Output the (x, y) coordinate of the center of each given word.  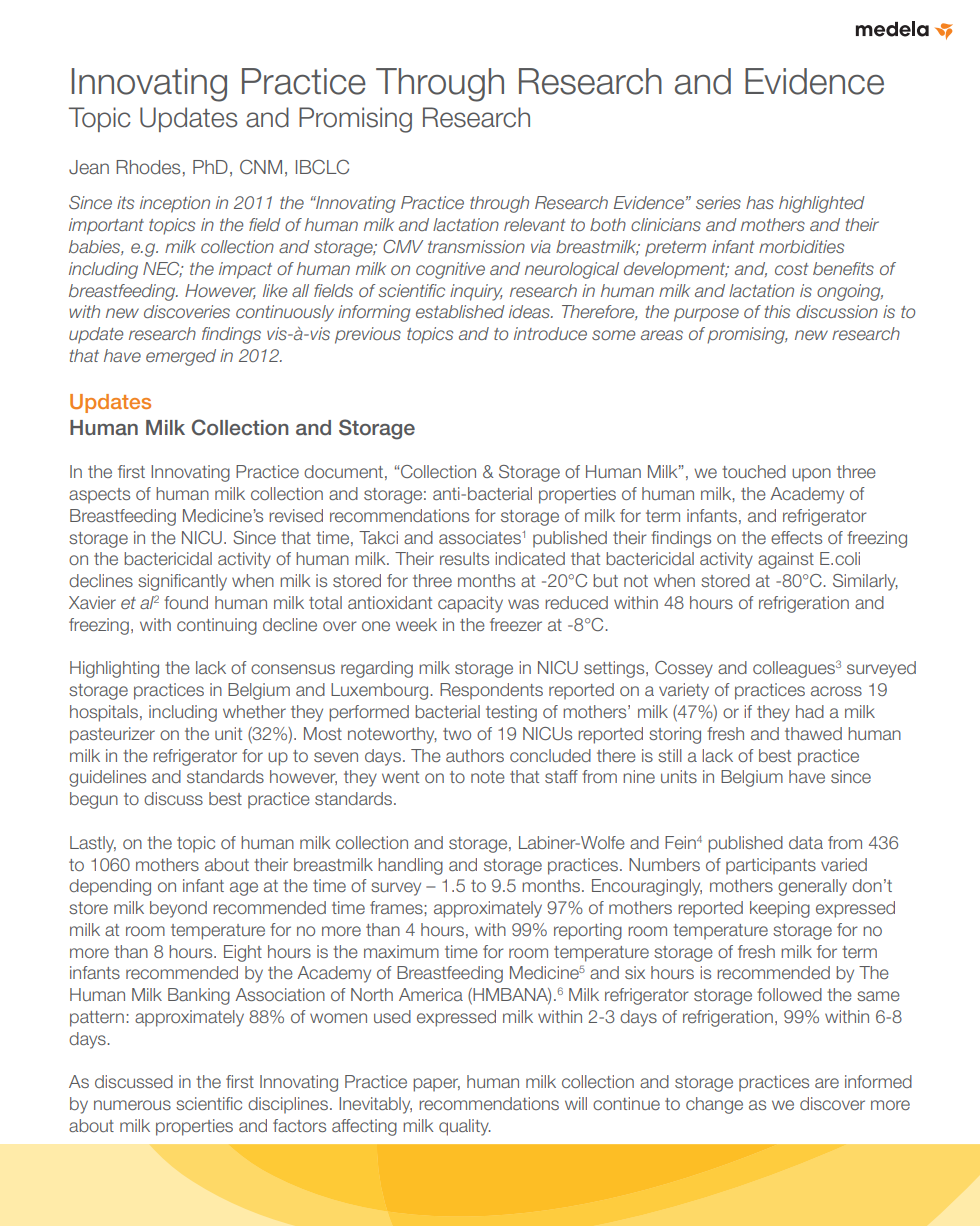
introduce (550, 333)
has (760, 202)
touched (754, 471)
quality (465, 1127)
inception (175, 204)
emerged (181, 357)
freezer (516, 624)
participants (771, 866)
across (836, 691)
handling (410, 866)
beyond (178, 909)
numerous (132, 1105)
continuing (217, 626)
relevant (534, 224)
